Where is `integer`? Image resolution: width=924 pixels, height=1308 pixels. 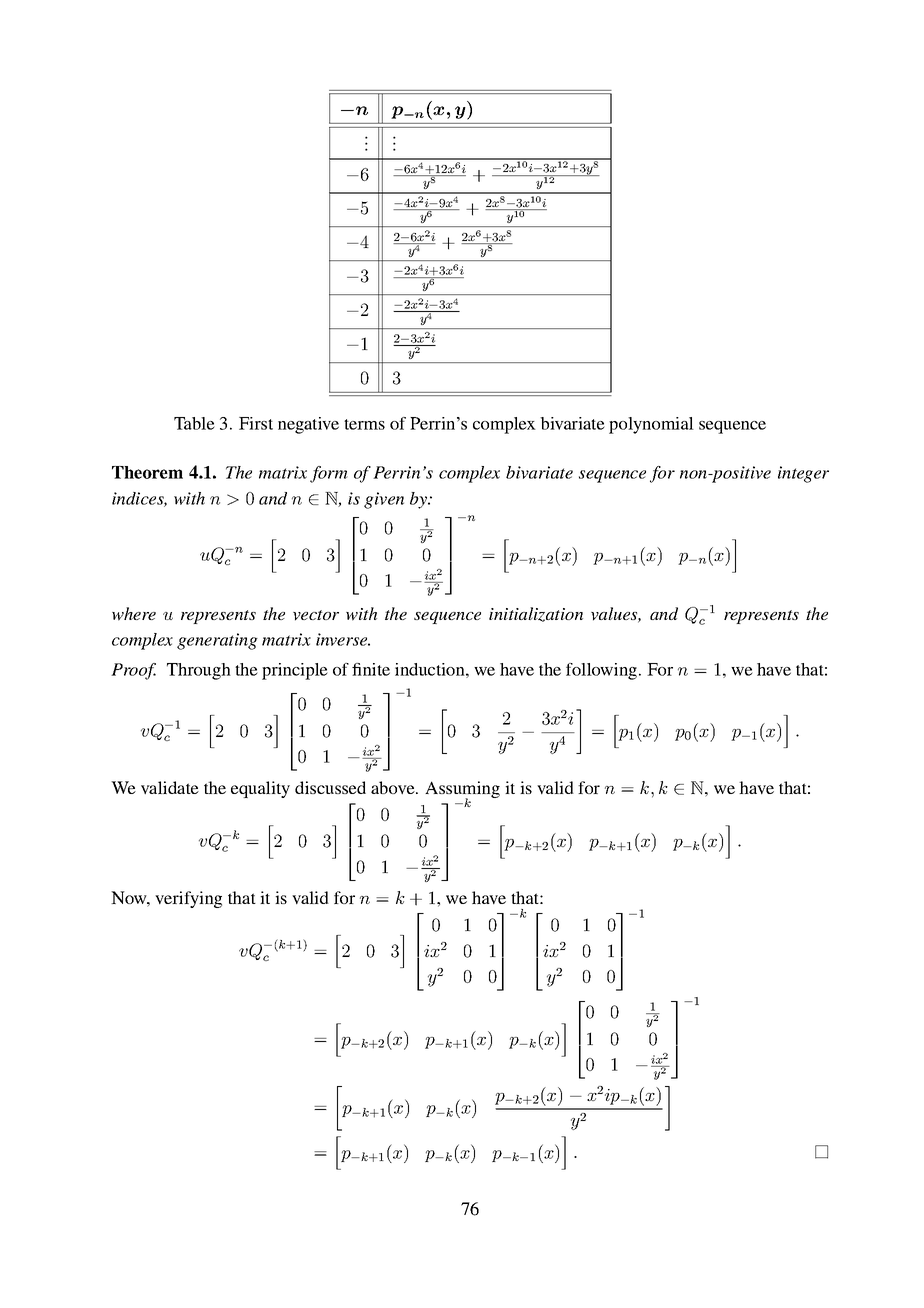
integer is located at coordinates (803, 474).
